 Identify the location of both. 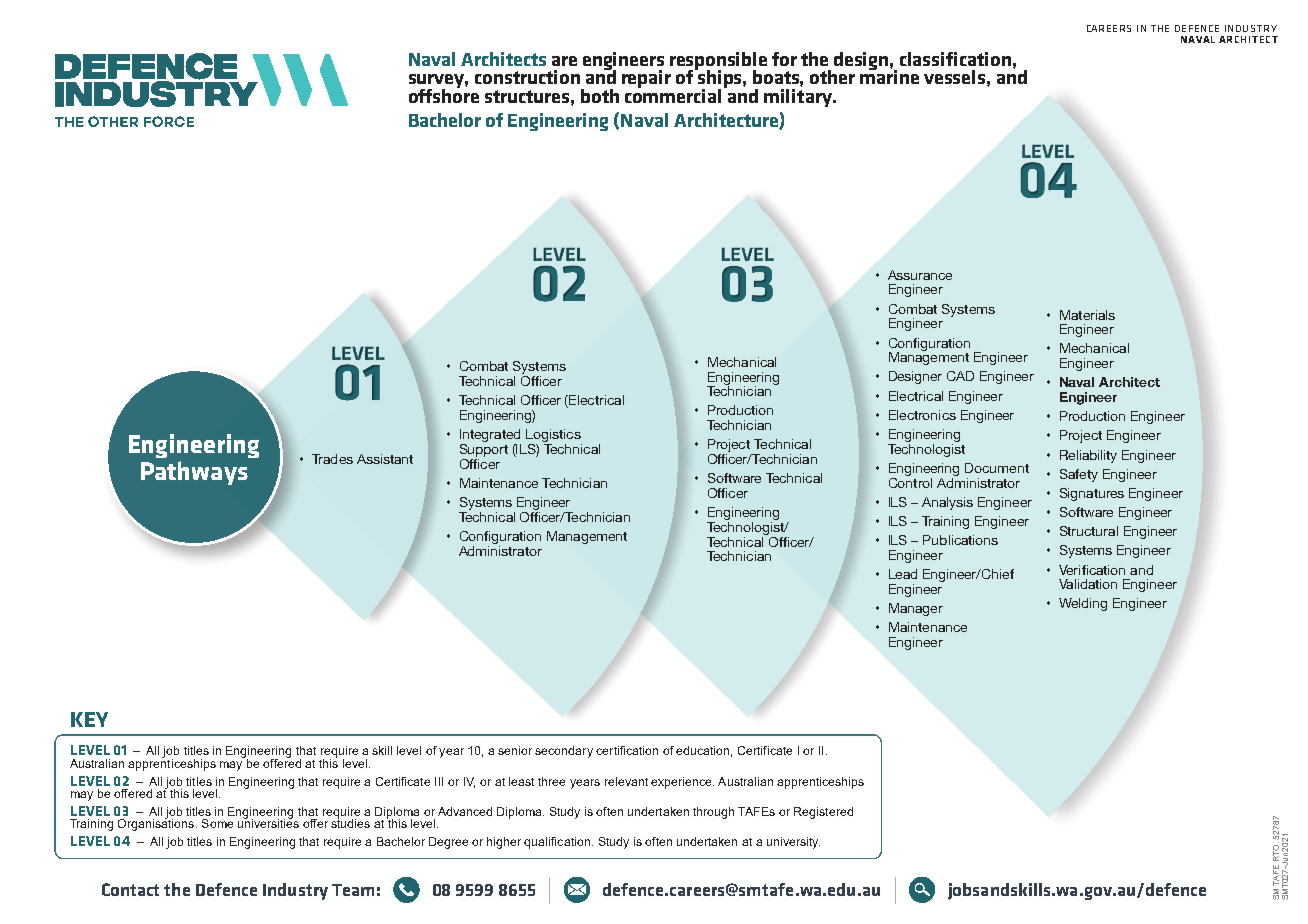
(600, 96).
